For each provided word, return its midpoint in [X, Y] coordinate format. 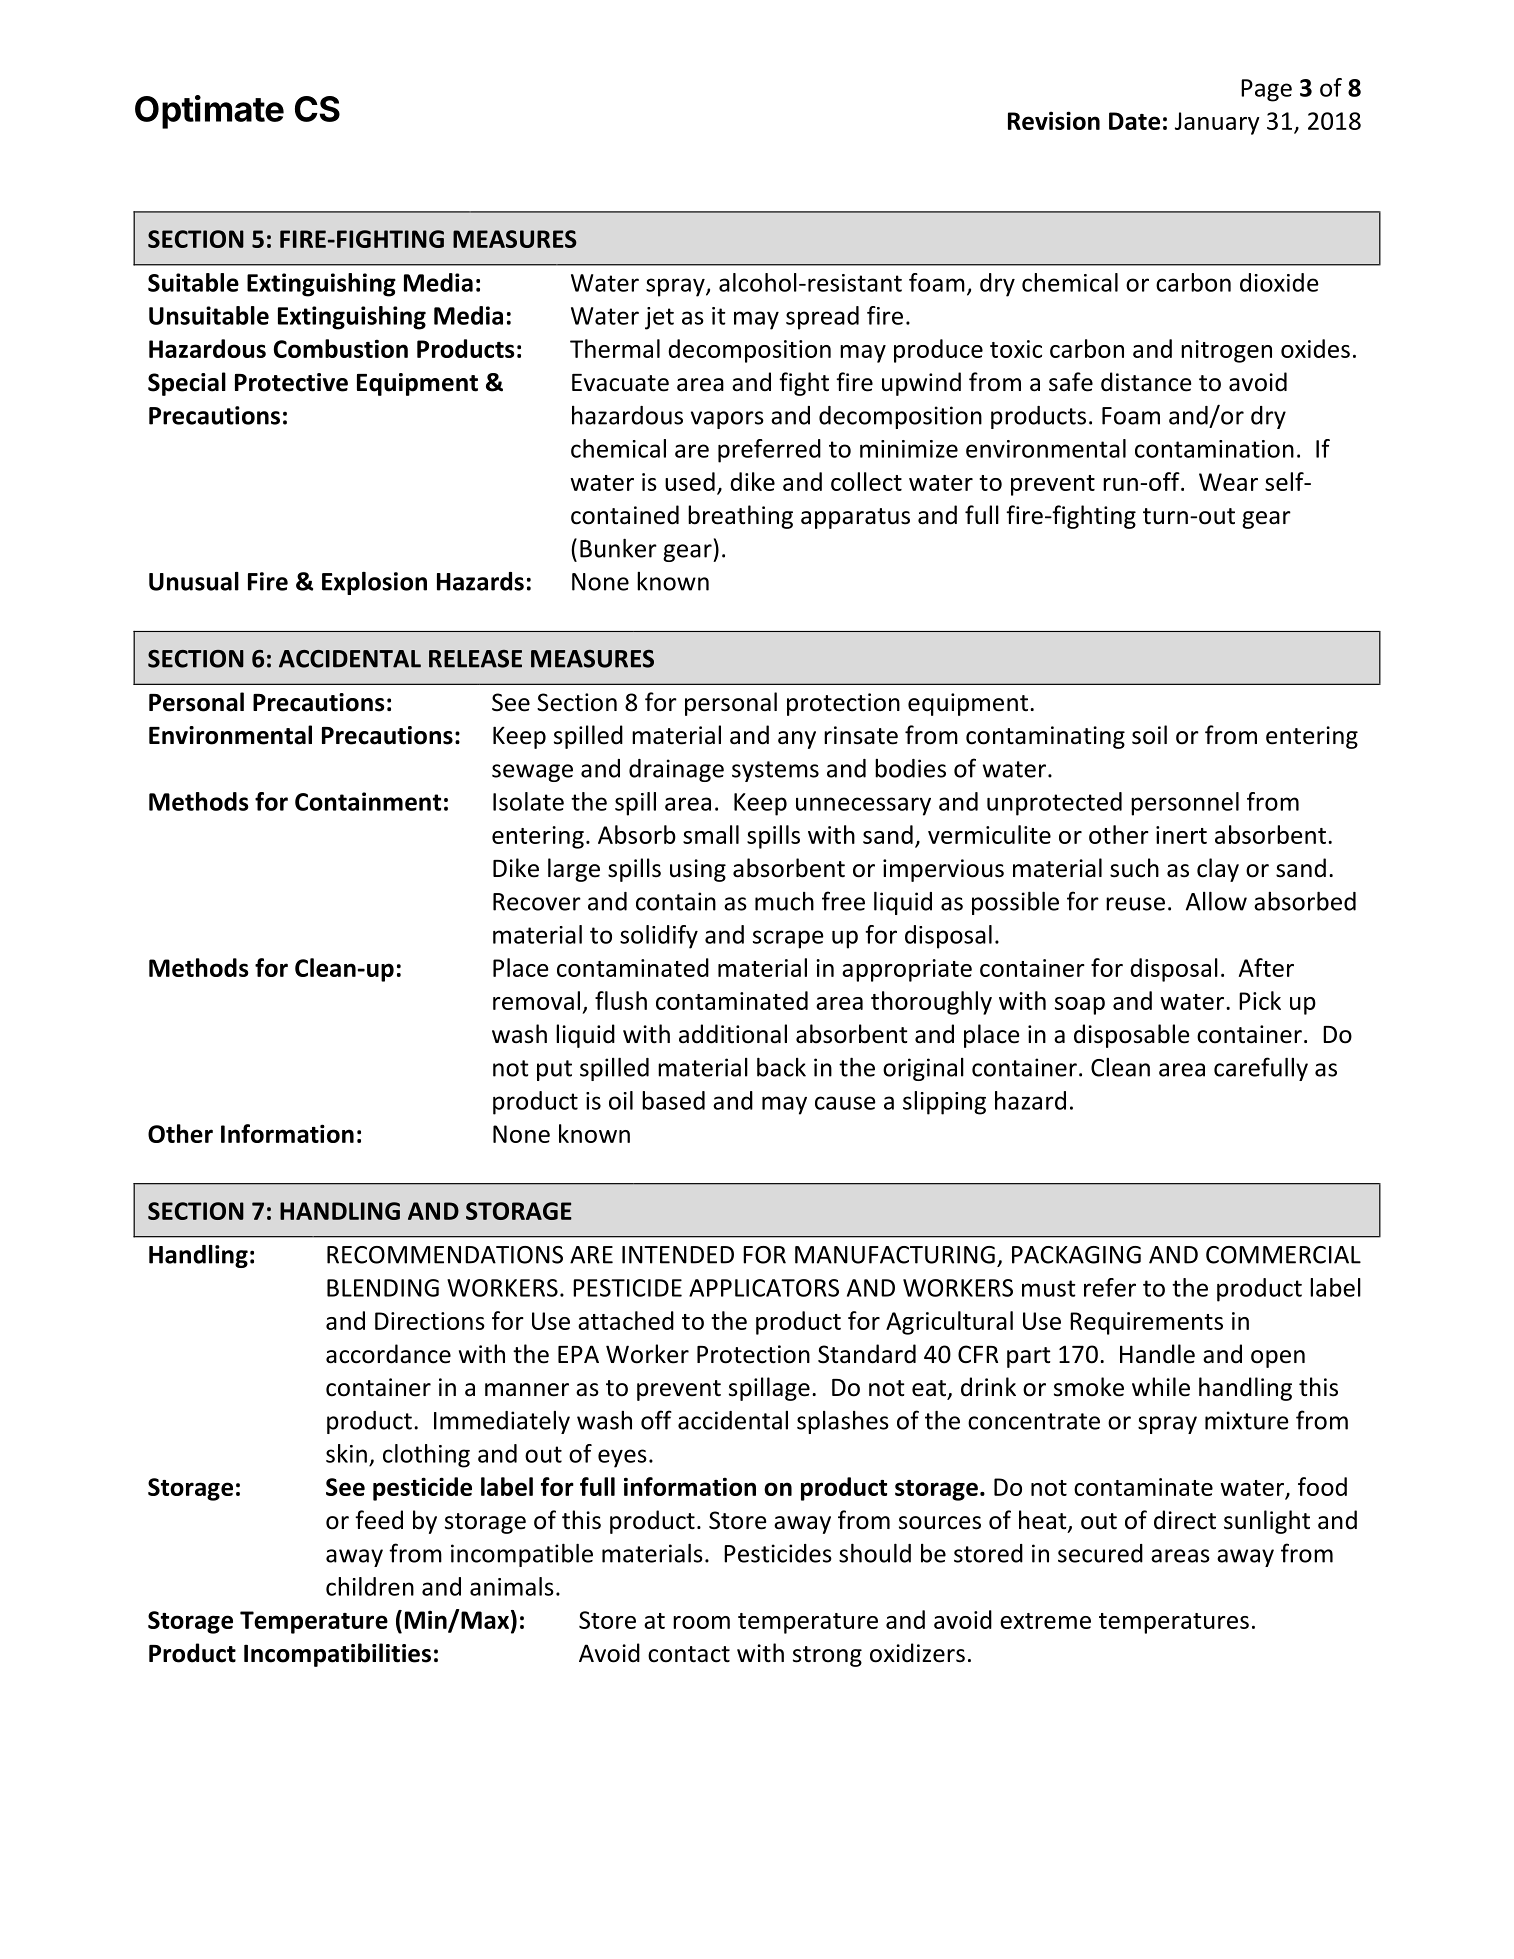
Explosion [374, 583]
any [797, 740]
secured [1100, 1553]
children [370, 1586]
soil [1149, 735]
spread [822, 318]
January [1217, 123]
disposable [1132, 1036]
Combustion [341, 348]
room [701, 1622]
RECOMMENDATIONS [445, 1255]
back [781, 1067]
